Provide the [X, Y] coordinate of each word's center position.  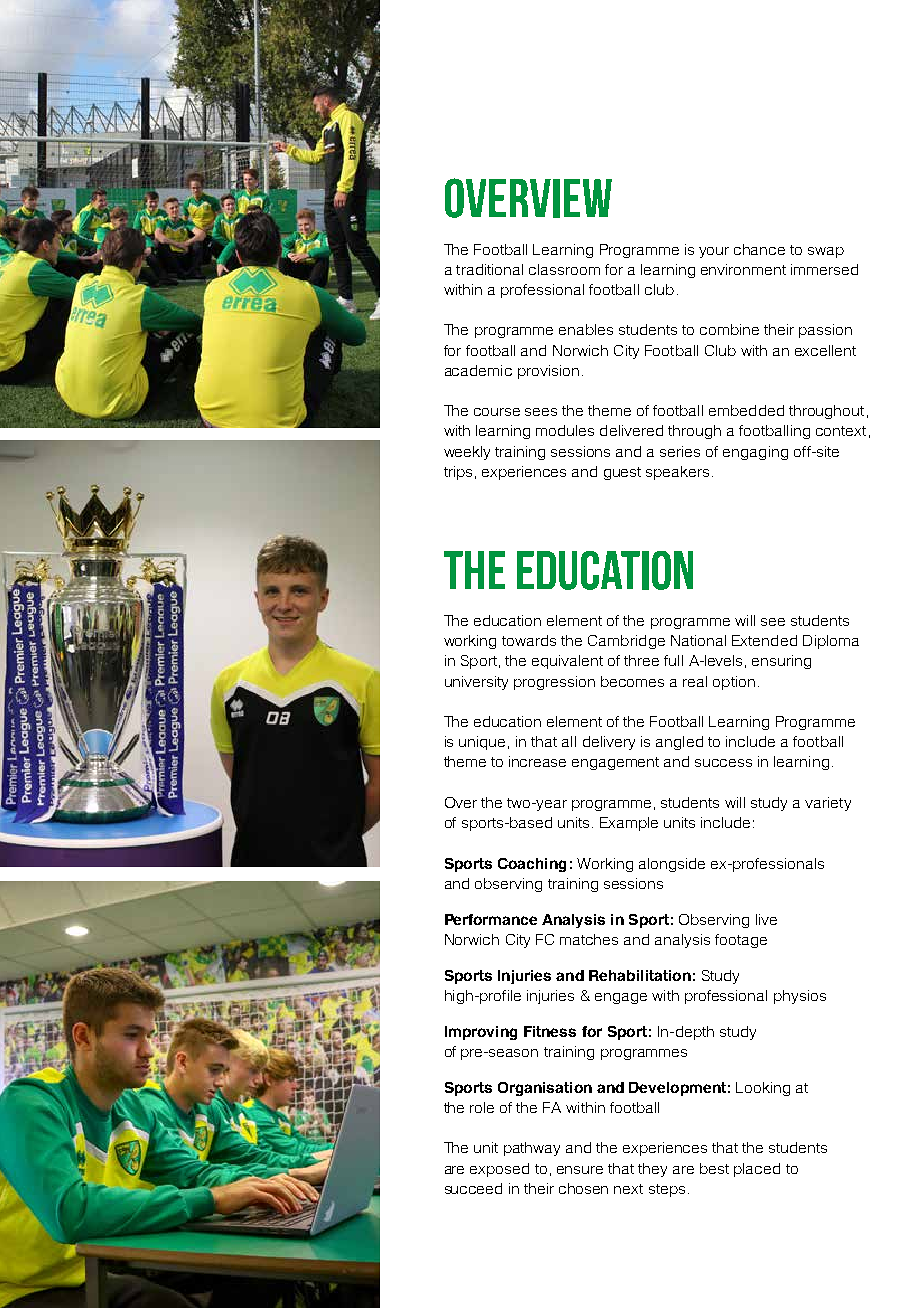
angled [679, 743]
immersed [824, 269]
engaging [755, 453]
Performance [491, 919]
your [714, 252]
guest [622, 473]
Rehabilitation [640, 975]
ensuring [781, 662]
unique [482, 743]
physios [800, 997]
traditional [489, 269]
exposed [499, 1170]
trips [458, 473]
